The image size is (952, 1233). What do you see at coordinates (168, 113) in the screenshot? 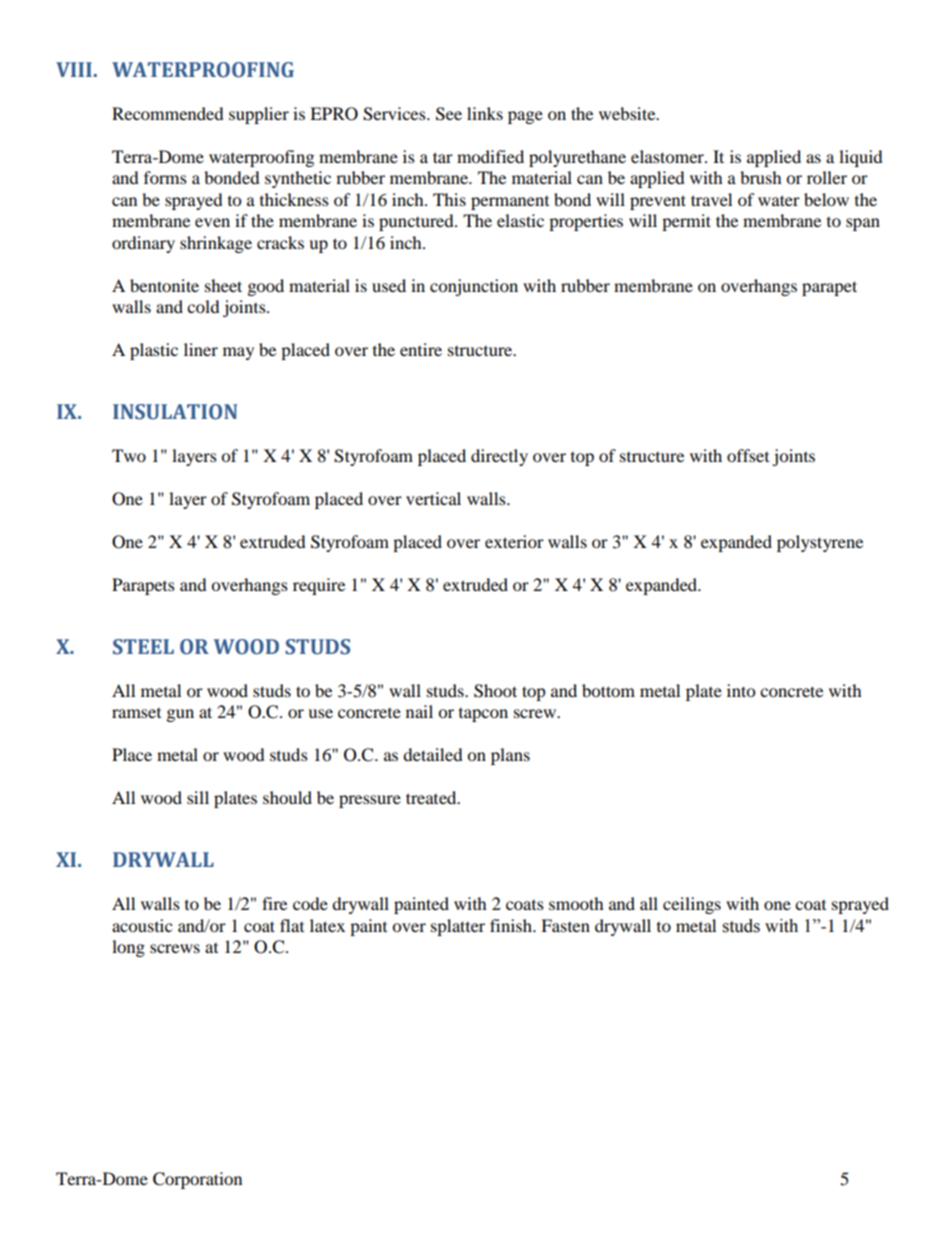
I see `Recommended` at bounding box center [168, 113].
